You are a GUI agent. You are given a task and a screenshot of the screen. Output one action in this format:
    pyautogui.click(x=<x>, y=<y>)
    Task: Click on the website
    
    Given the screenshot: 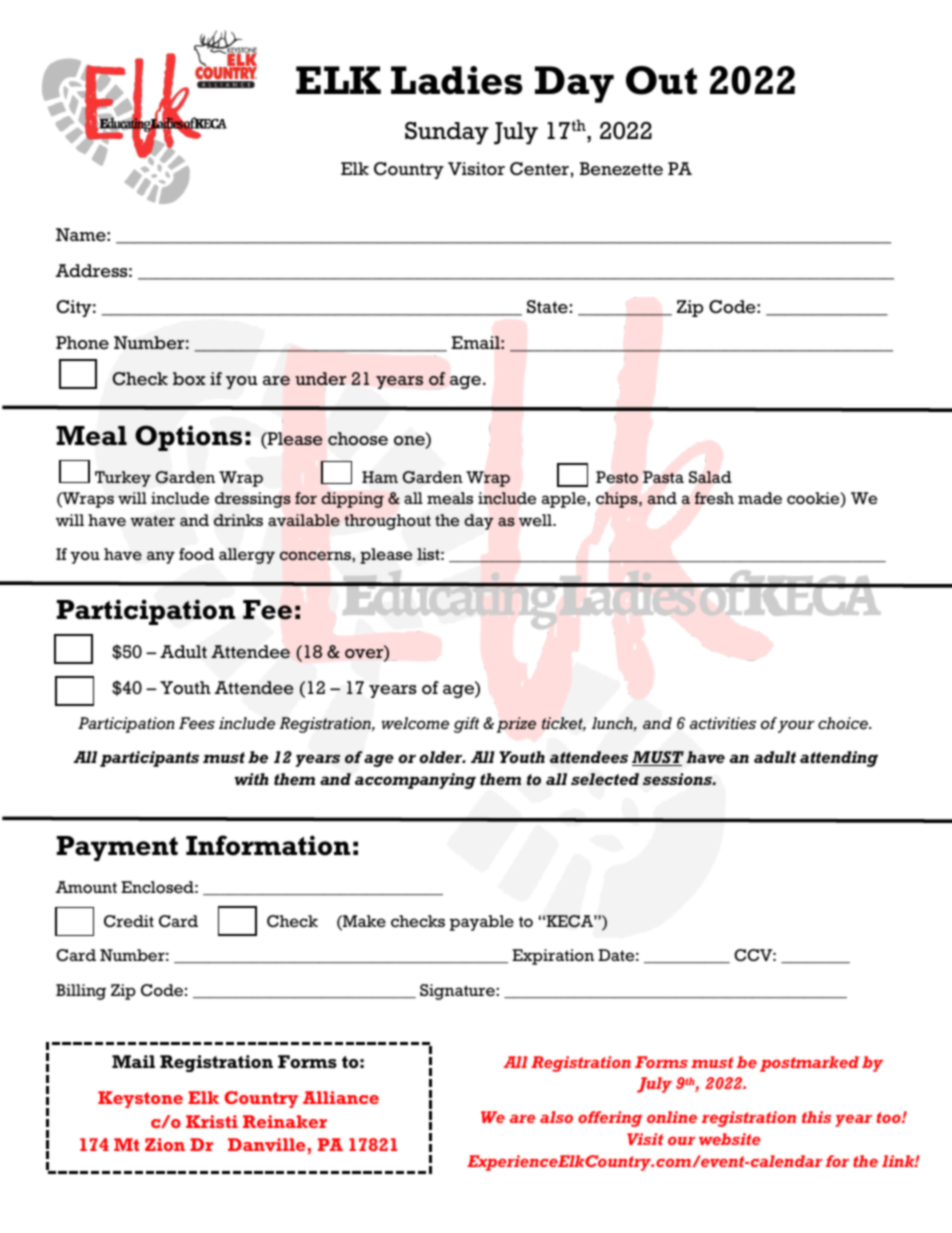 What is the action you would take?
    pyautogui.click(x=730, y=1139)
